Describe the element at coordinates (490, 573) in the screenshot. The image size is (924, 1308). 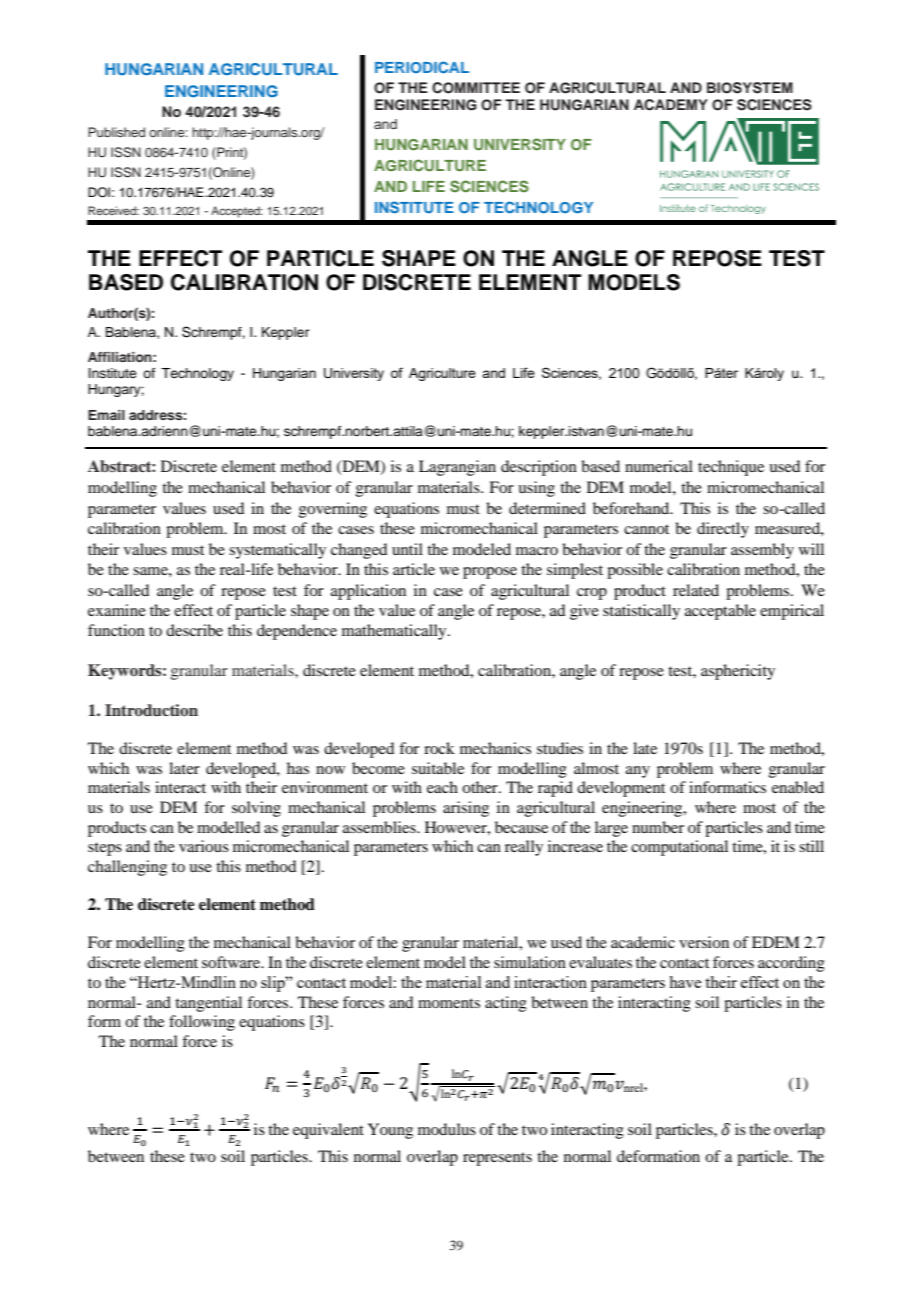
I see `propose` at that location.
